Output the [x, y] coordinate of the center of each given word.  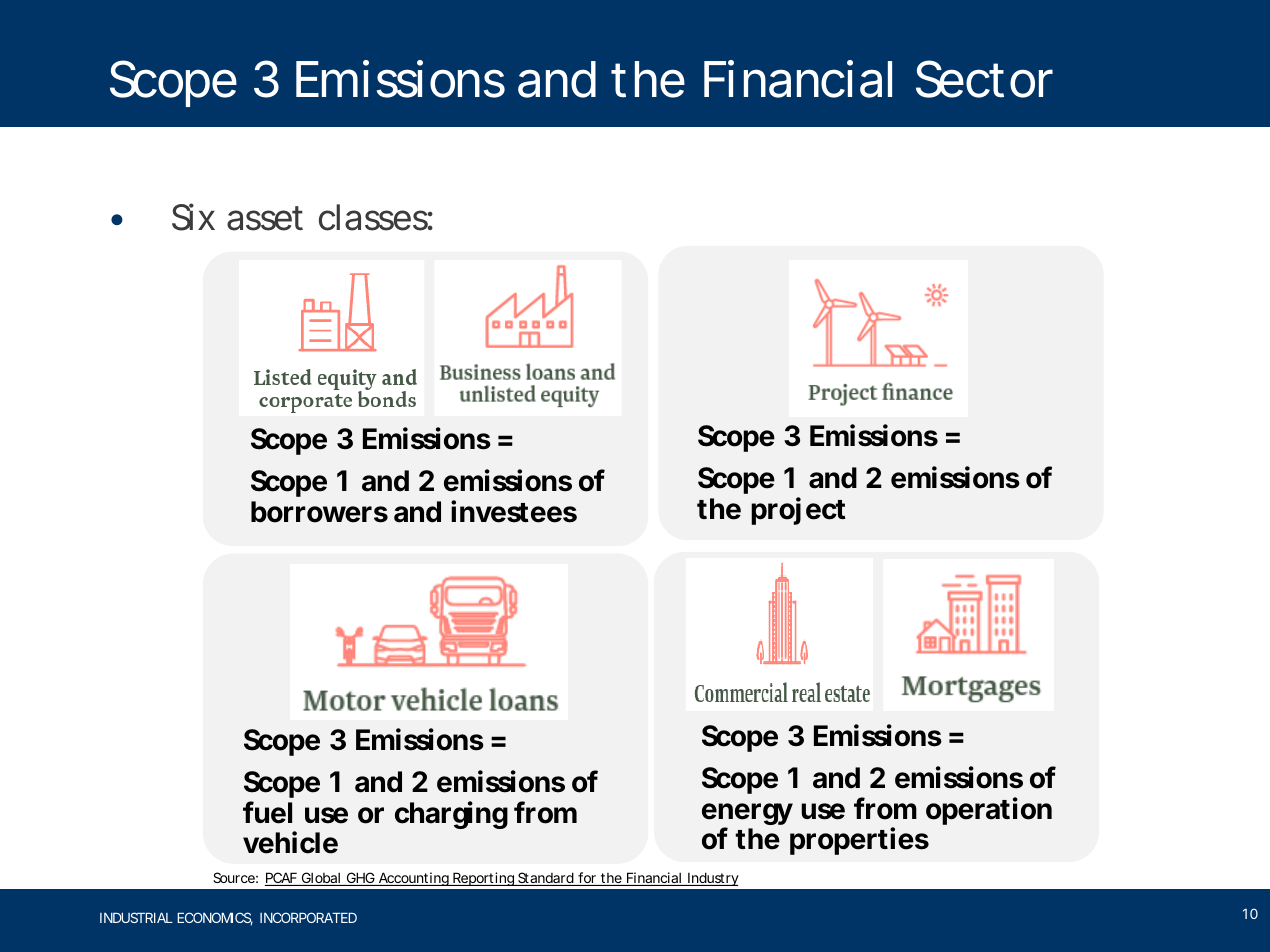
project [798, 511]
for [587, 879]
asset [265, 218]
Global [320, 879]
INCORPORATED [308, 917]
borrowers [319, 512]
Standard [545, 879]
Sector [984, 79]
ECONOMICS [215, 919]
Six [193, 217]
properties [859, 841]
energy [747, 815]
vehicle [290, 842]
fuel [267, 812]
